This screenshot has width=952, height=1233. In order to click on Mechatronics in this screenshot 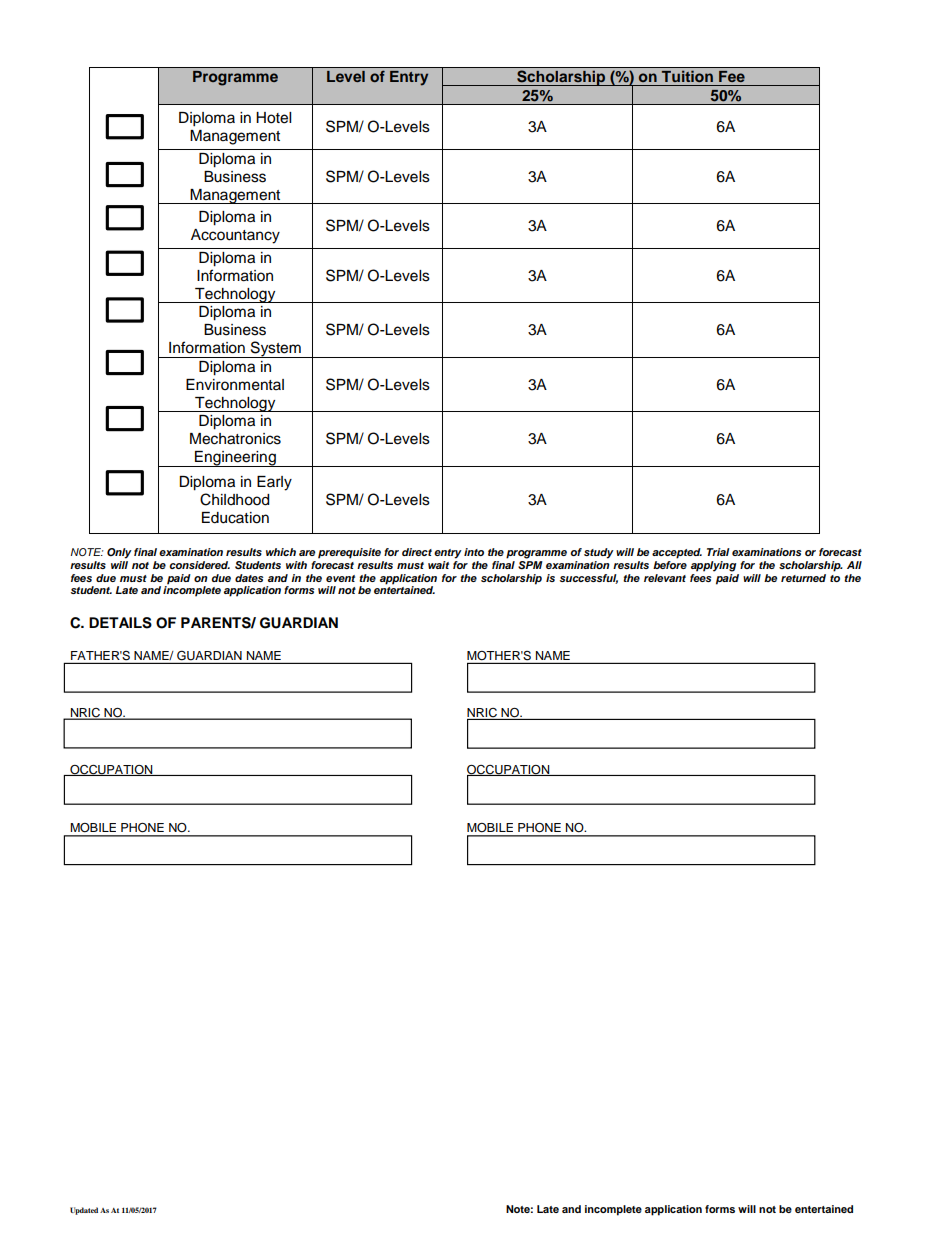, I will do `click(235, 439)`.
